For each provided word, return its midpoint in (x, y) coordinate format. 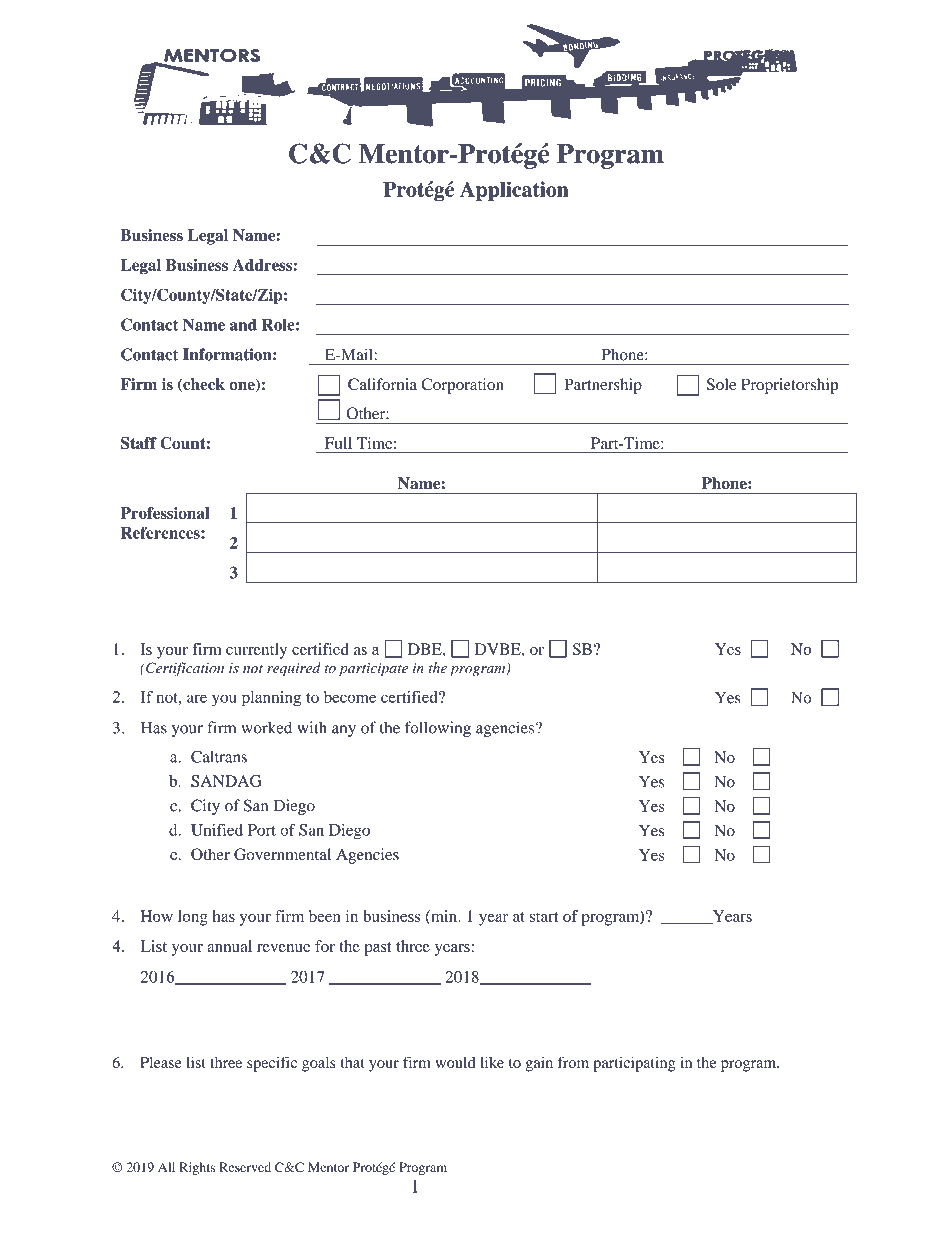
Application (514, 191)
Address (262, 265)
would (455, 1062)
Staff (139, 443)
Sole (721, 384)
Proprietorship (789, 386)
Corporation (463, 386)
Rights (197, 1168)
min (444, 917)
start (544, 917)
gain (539, 1064)
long (193, 918)
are (197, 698)
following (438, 729)
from (573, 1062)
